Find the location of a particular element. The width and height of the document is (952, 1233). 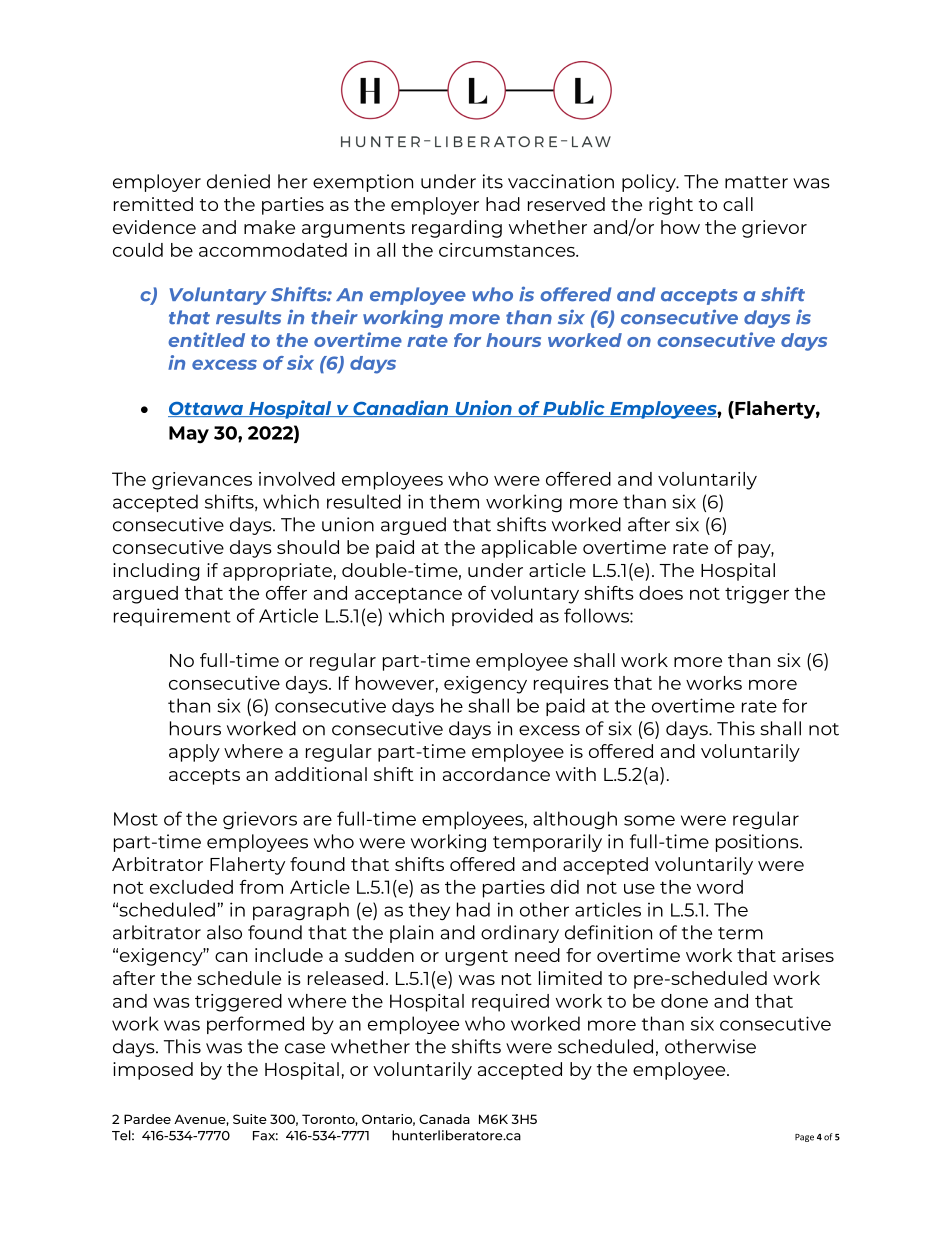

grievances is located at coordinates (202, 481).
